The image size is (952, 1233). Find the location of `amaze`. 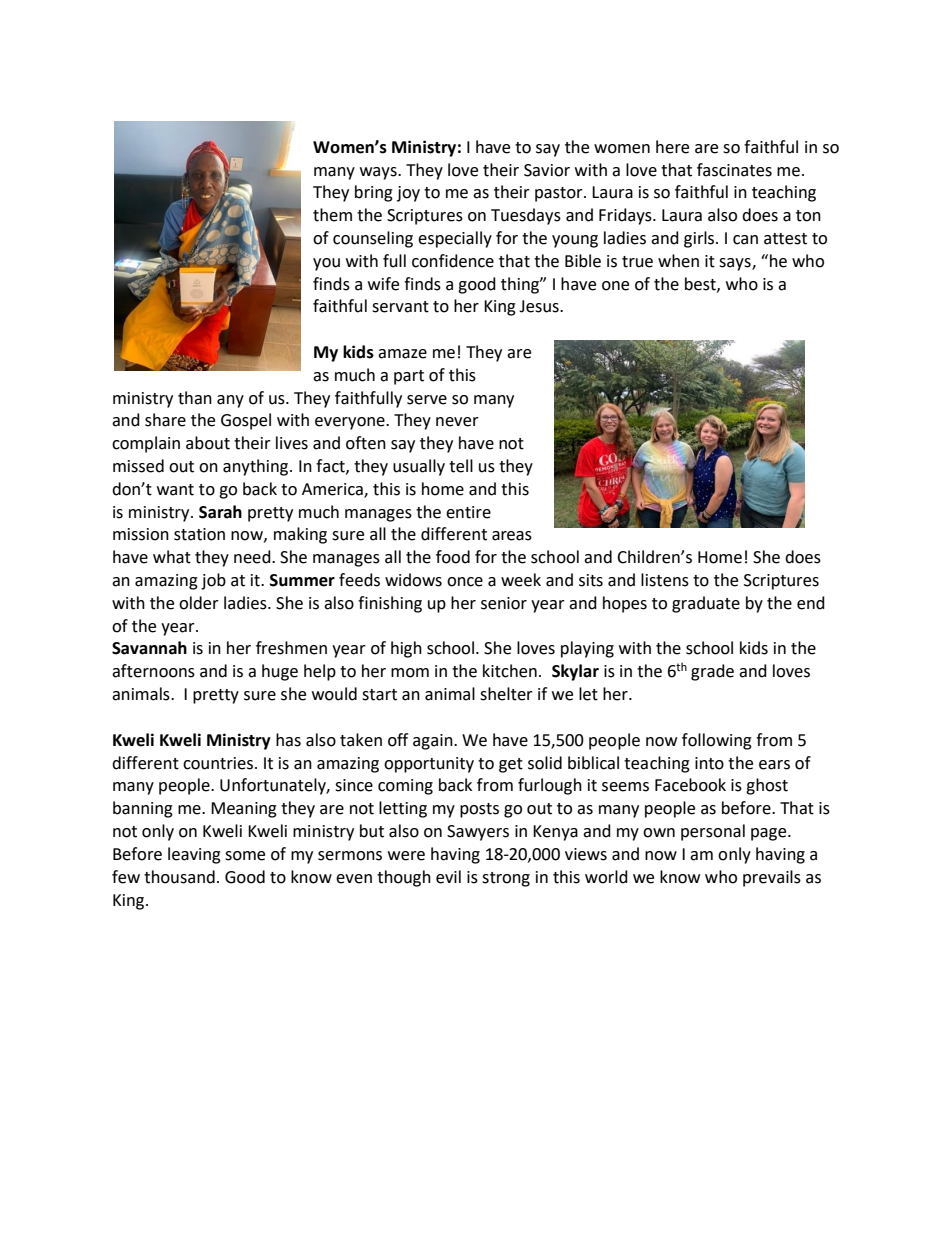

amaze is located at coordinates (402, 354).
